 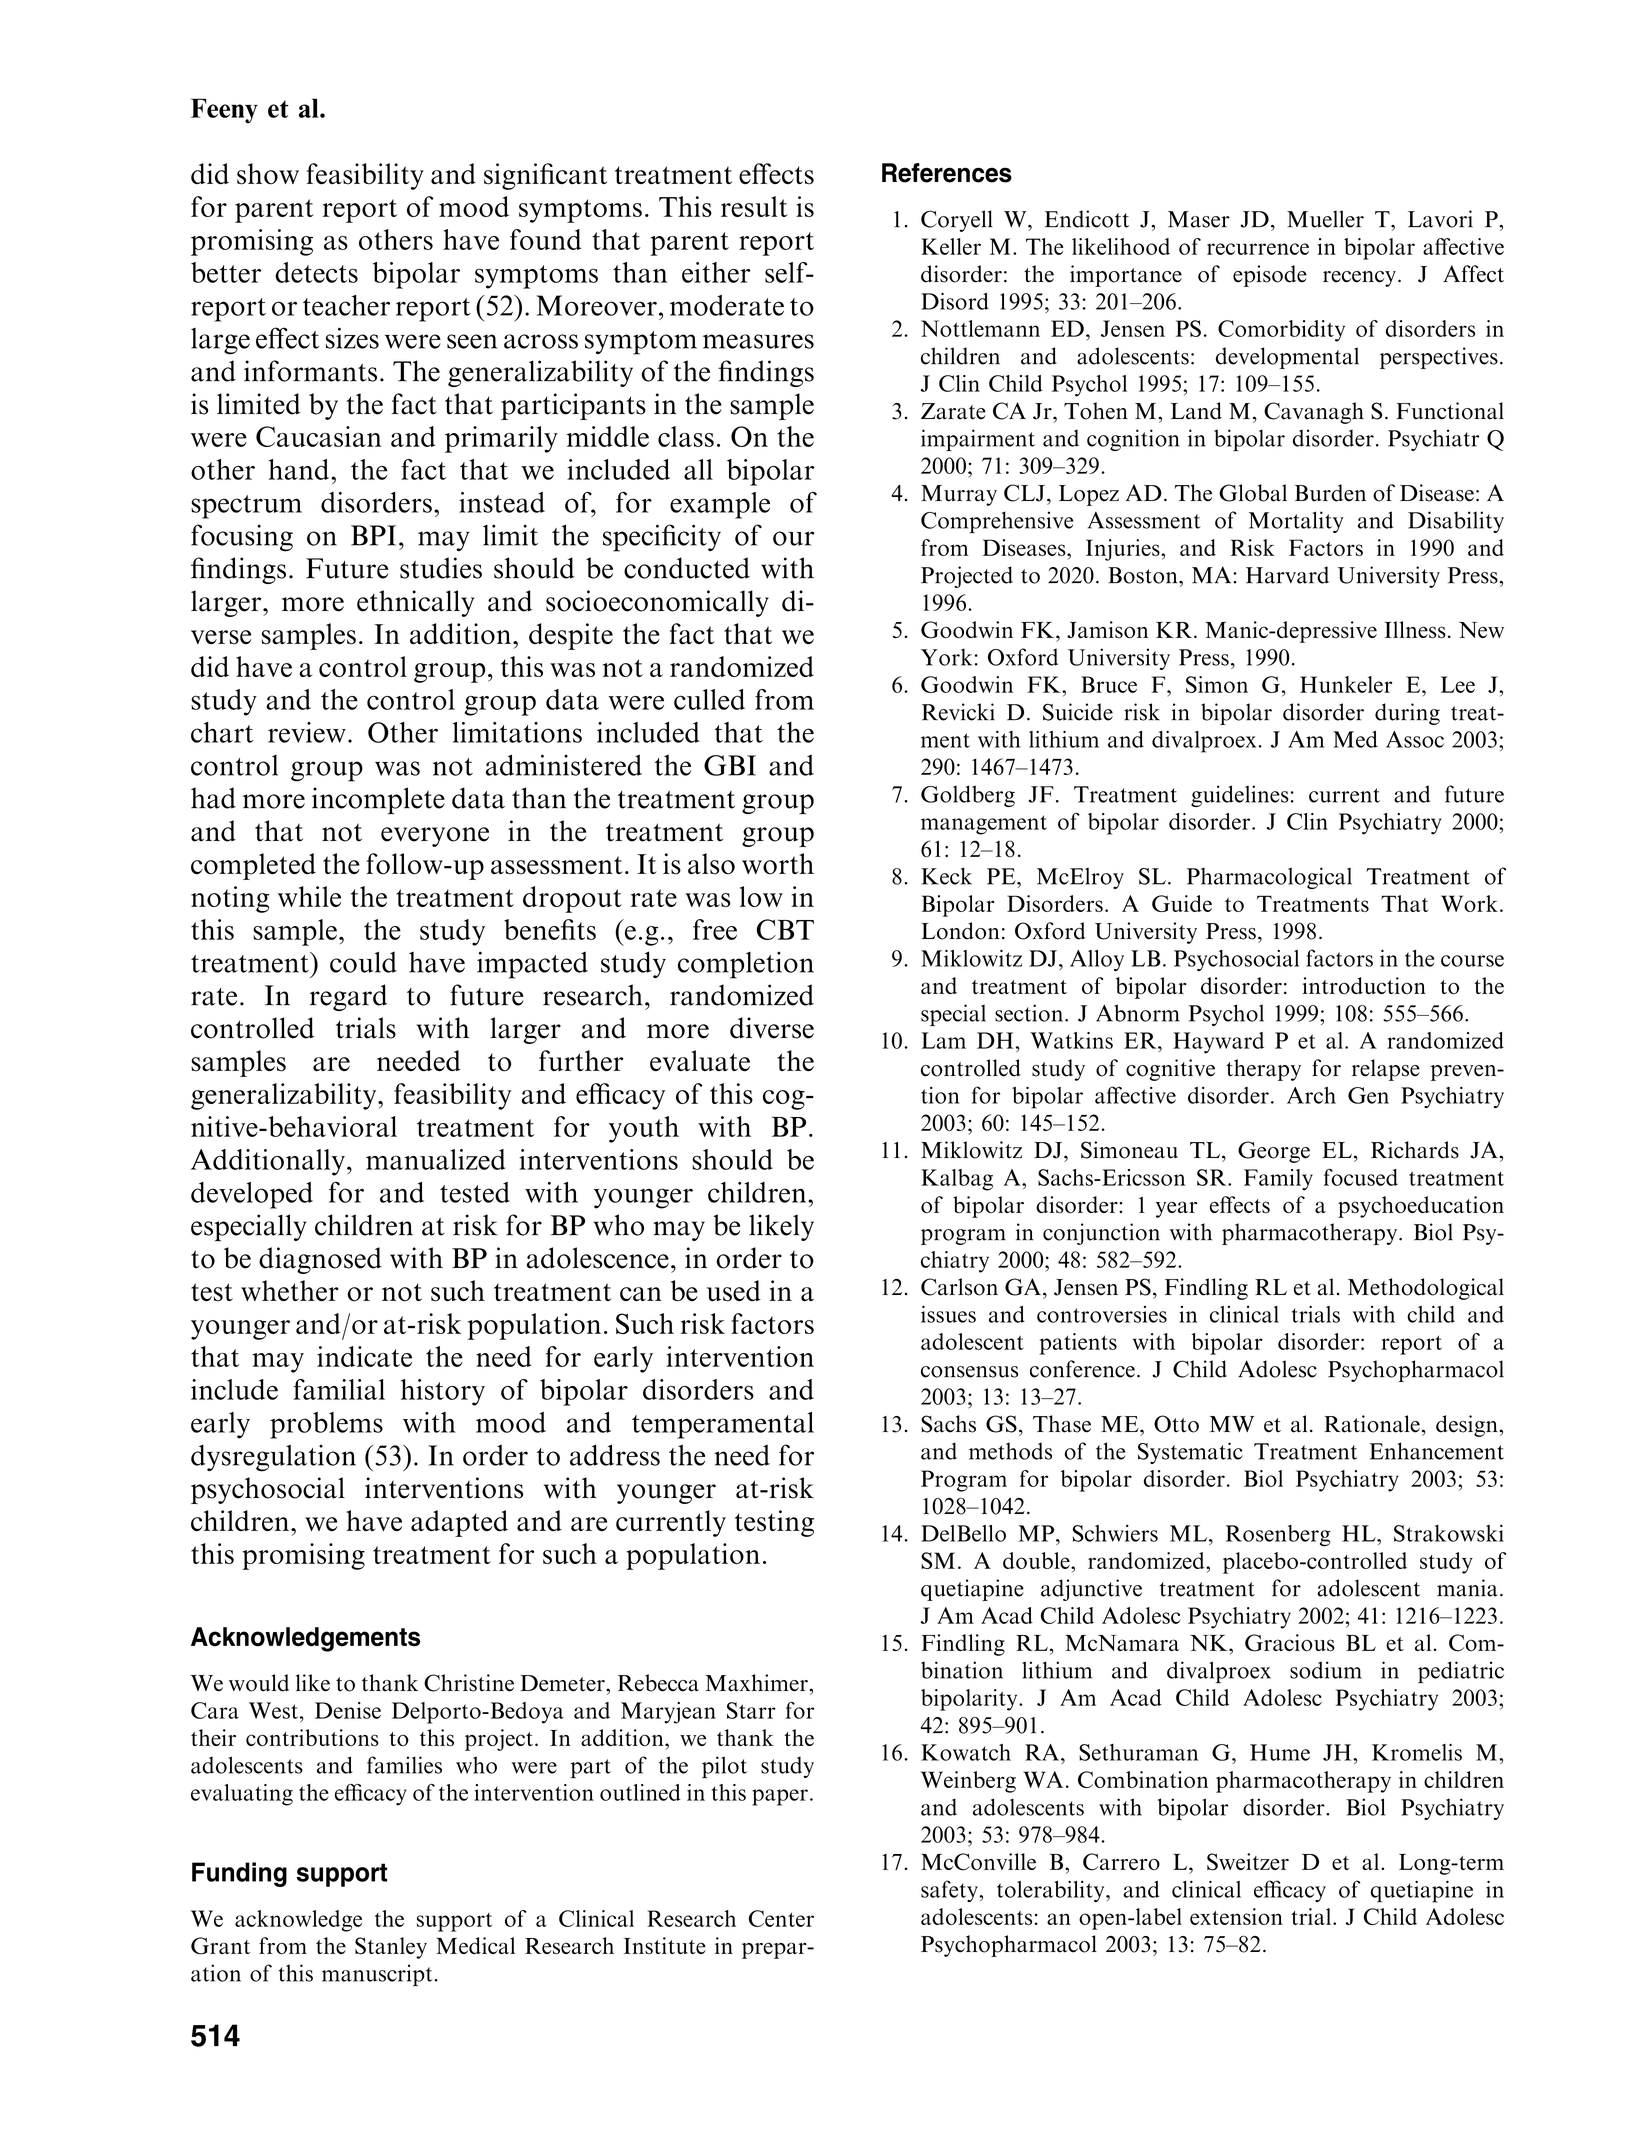 What do you see at coordinates (316, 272) in the document?
I see `detects` at bounding box center [316, 272].
